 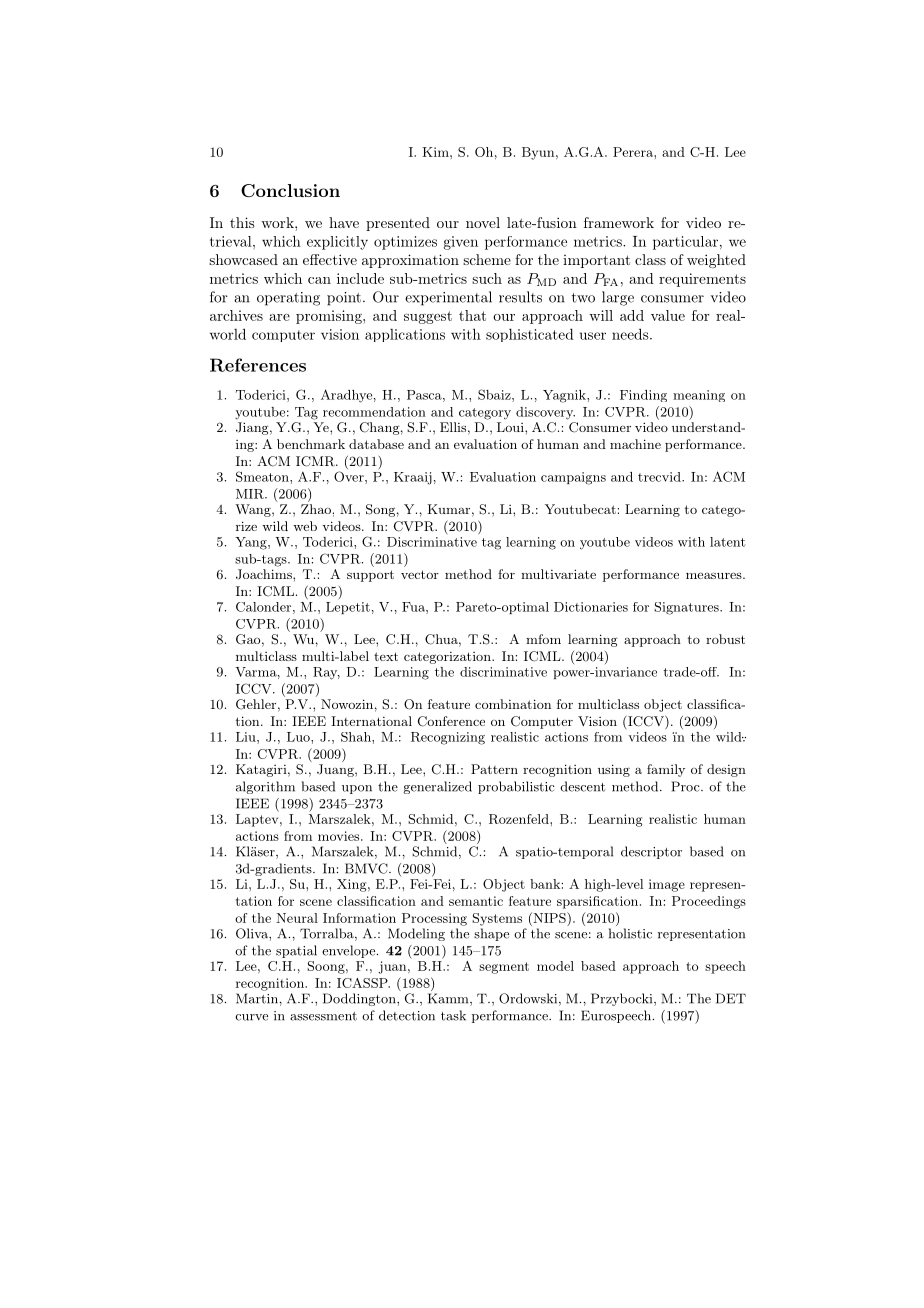 I want to click on vector, so click(x=420, y=574).
